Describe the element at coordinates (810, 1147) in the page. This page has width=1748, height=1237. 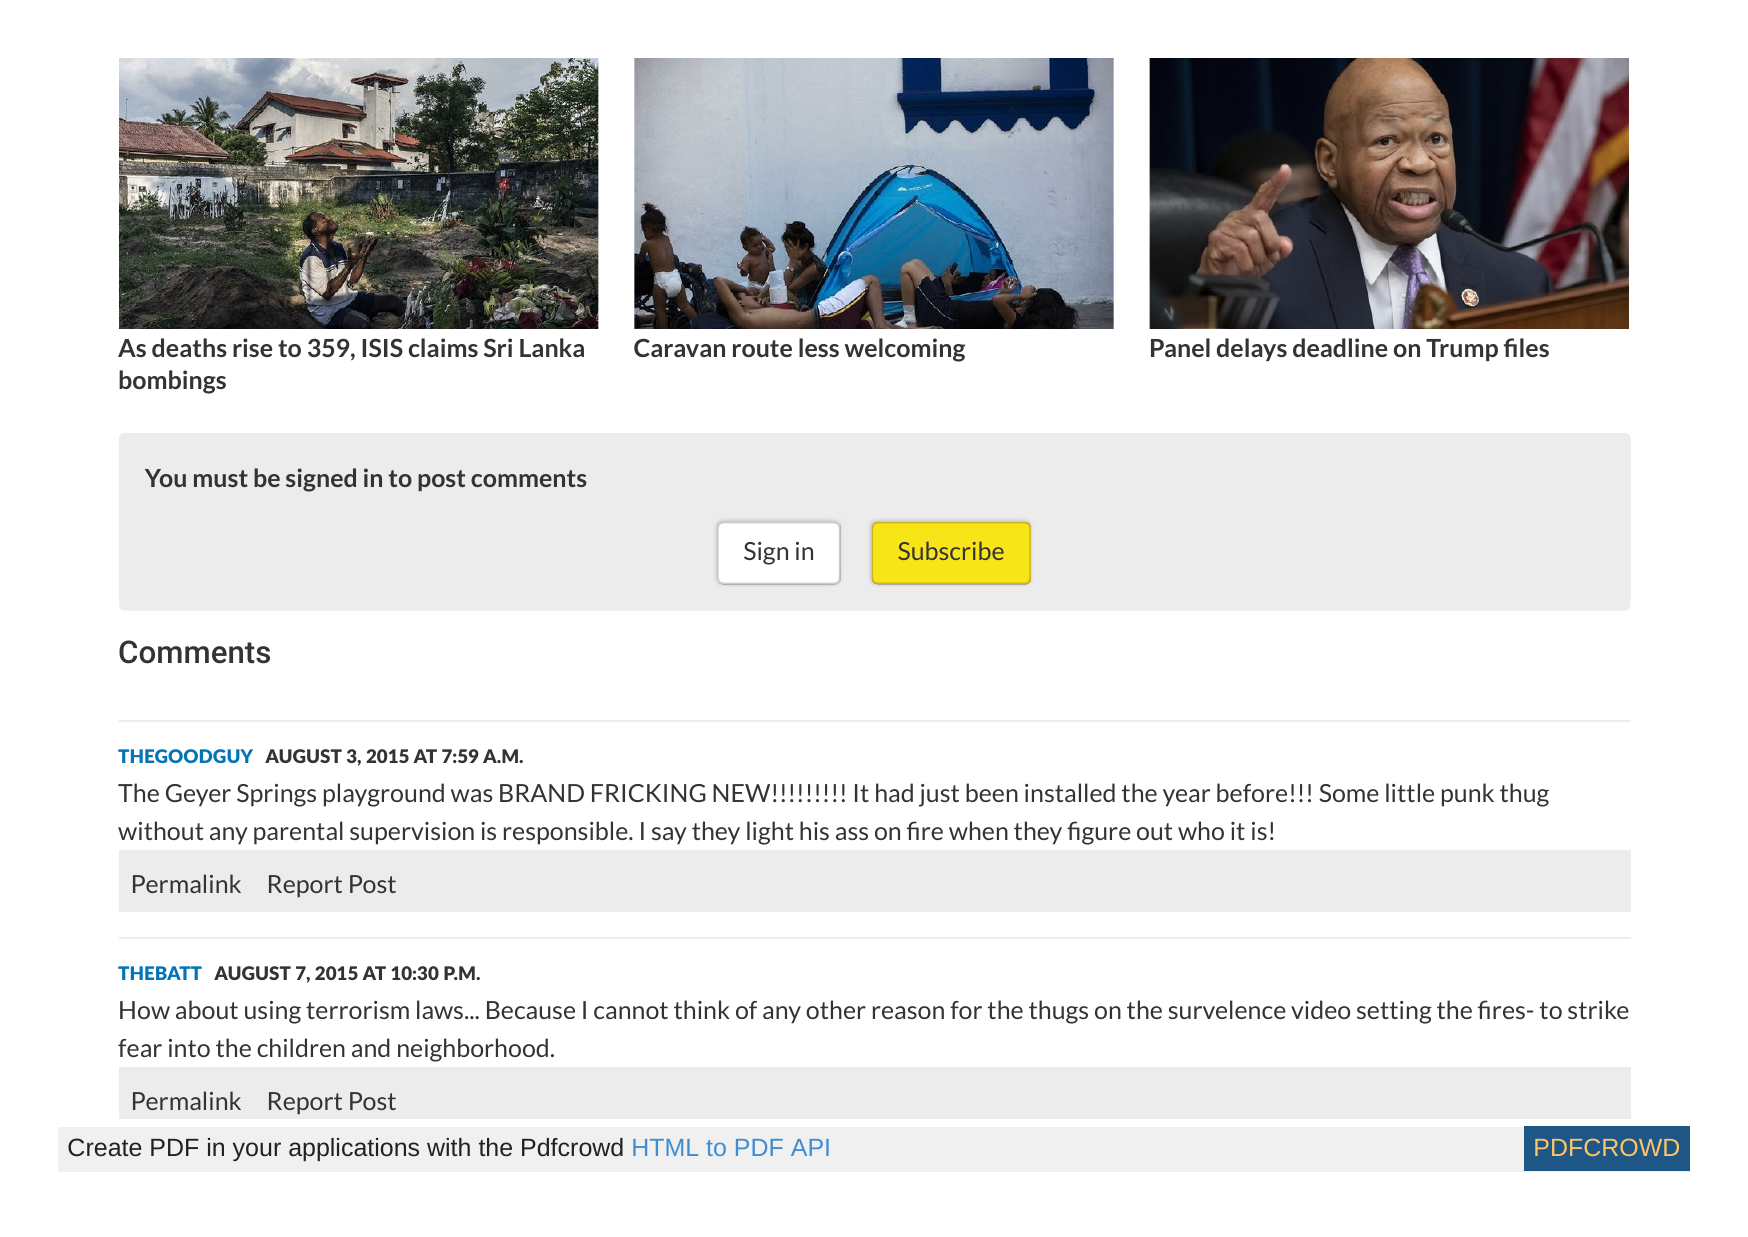
I see `API` at that location.
